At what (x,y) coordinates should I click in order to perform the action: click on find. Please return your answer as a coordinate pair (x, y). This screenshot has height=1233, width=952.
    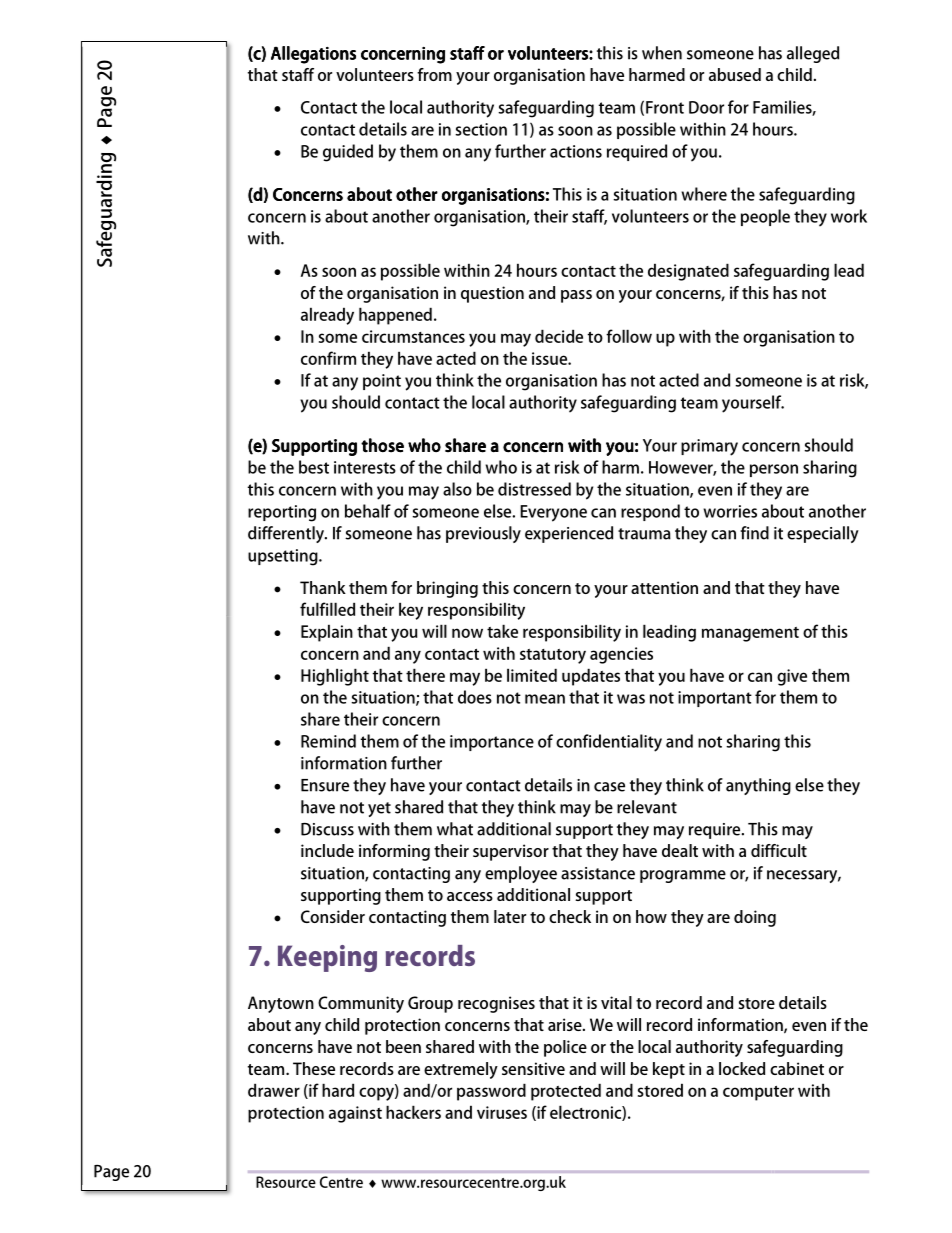
    Looking at the image, I should click on (754, 533).
